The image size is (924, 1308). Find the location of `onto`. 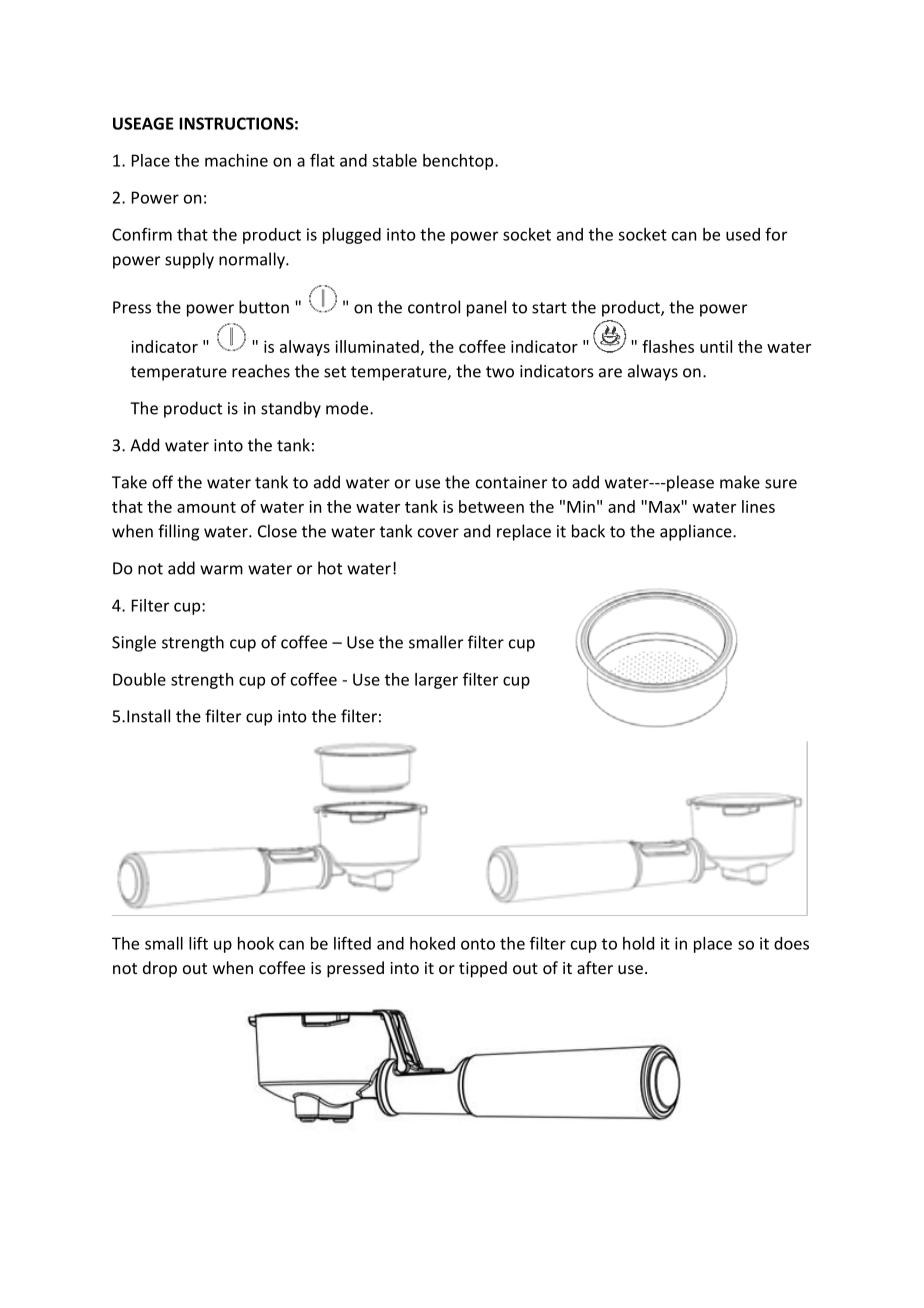

onto is located at coordinates (478, 944).
